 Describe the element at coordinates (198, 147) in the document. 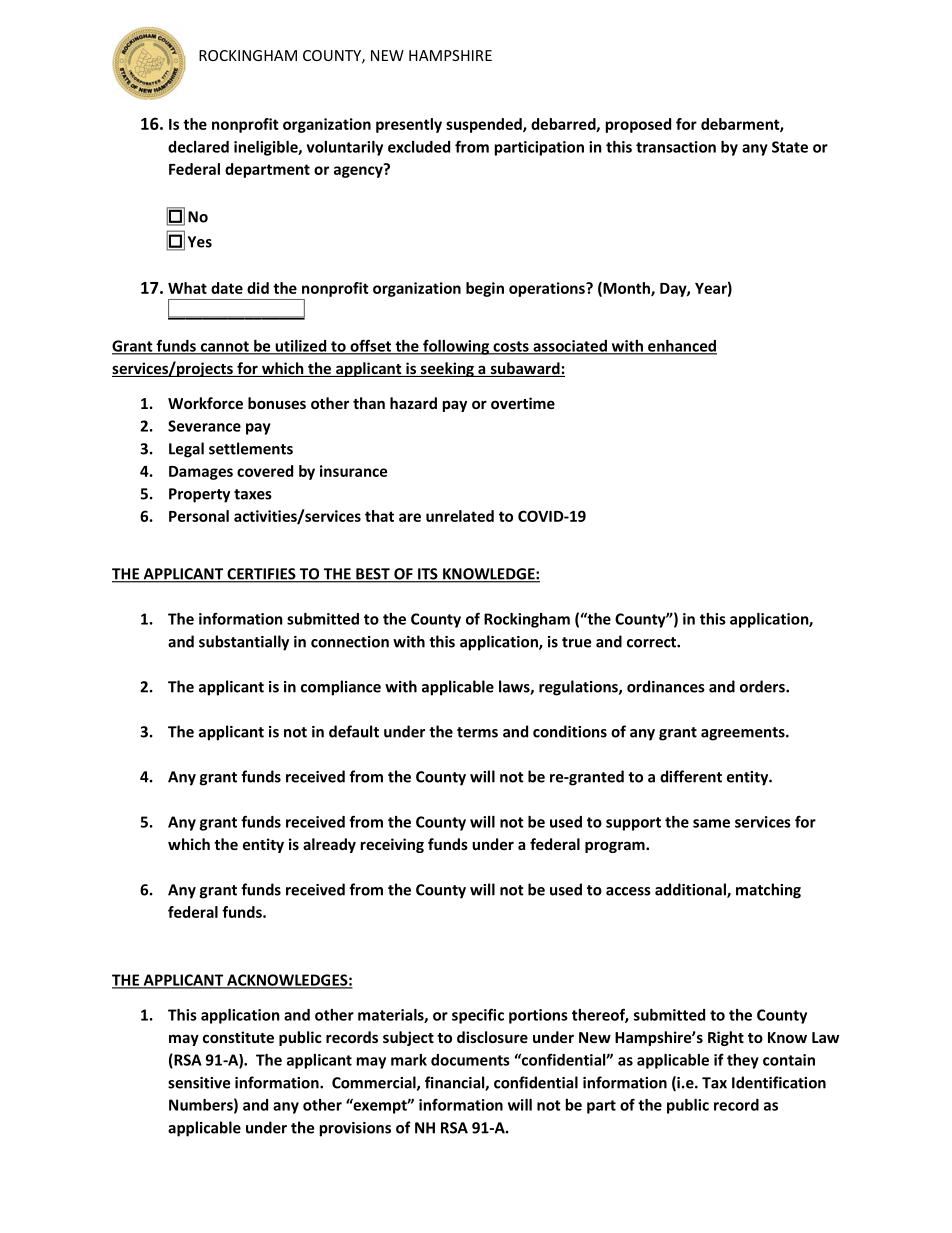

I see `declared` at that location.
